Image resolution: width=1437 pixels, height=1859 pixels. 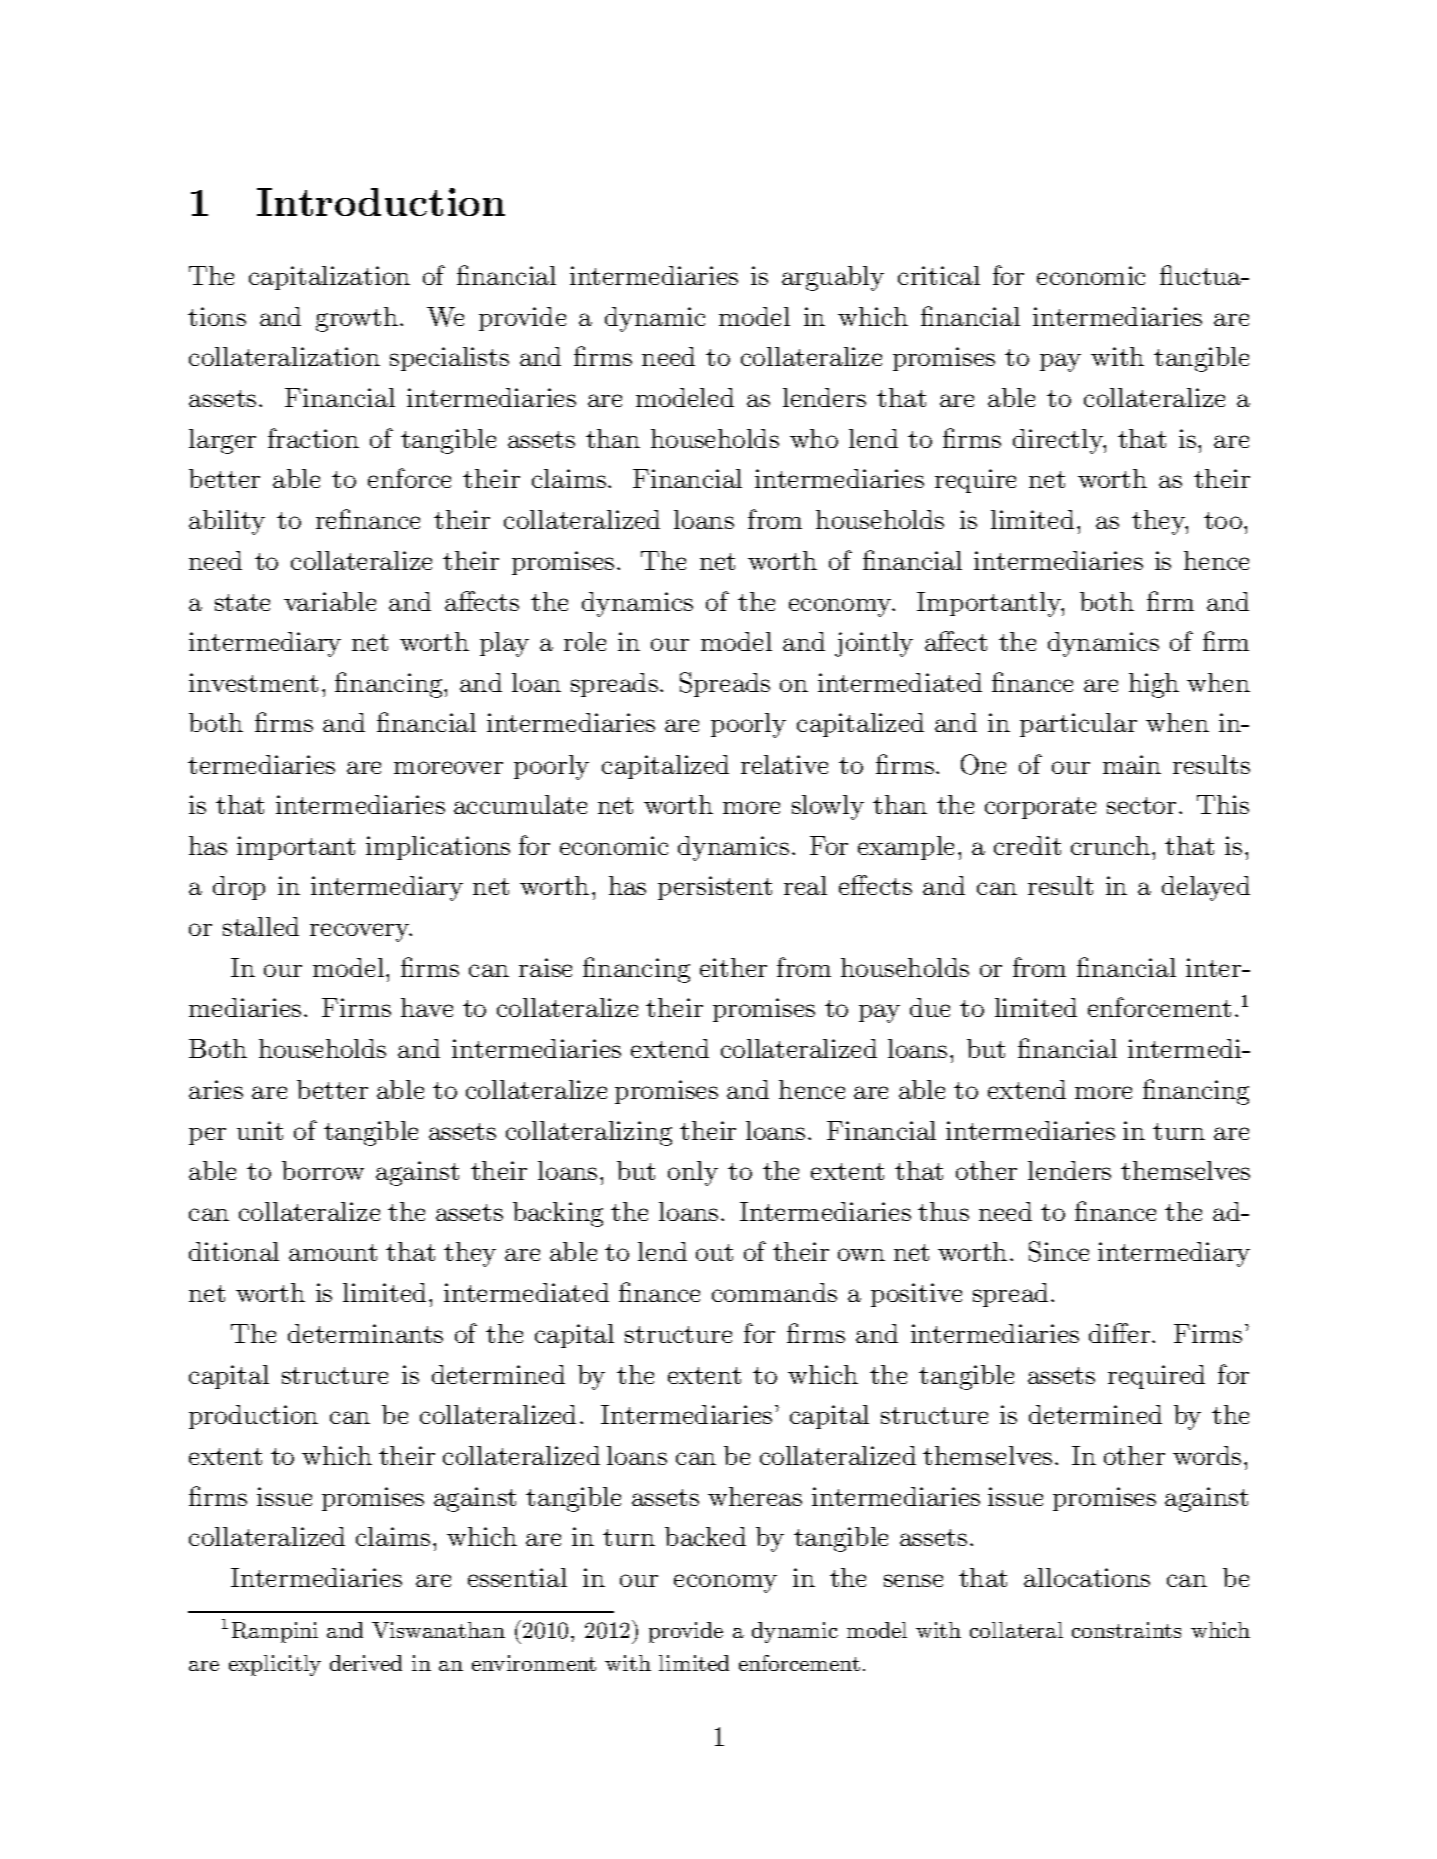 I want to click on high, so click(x=1154, y=685).
